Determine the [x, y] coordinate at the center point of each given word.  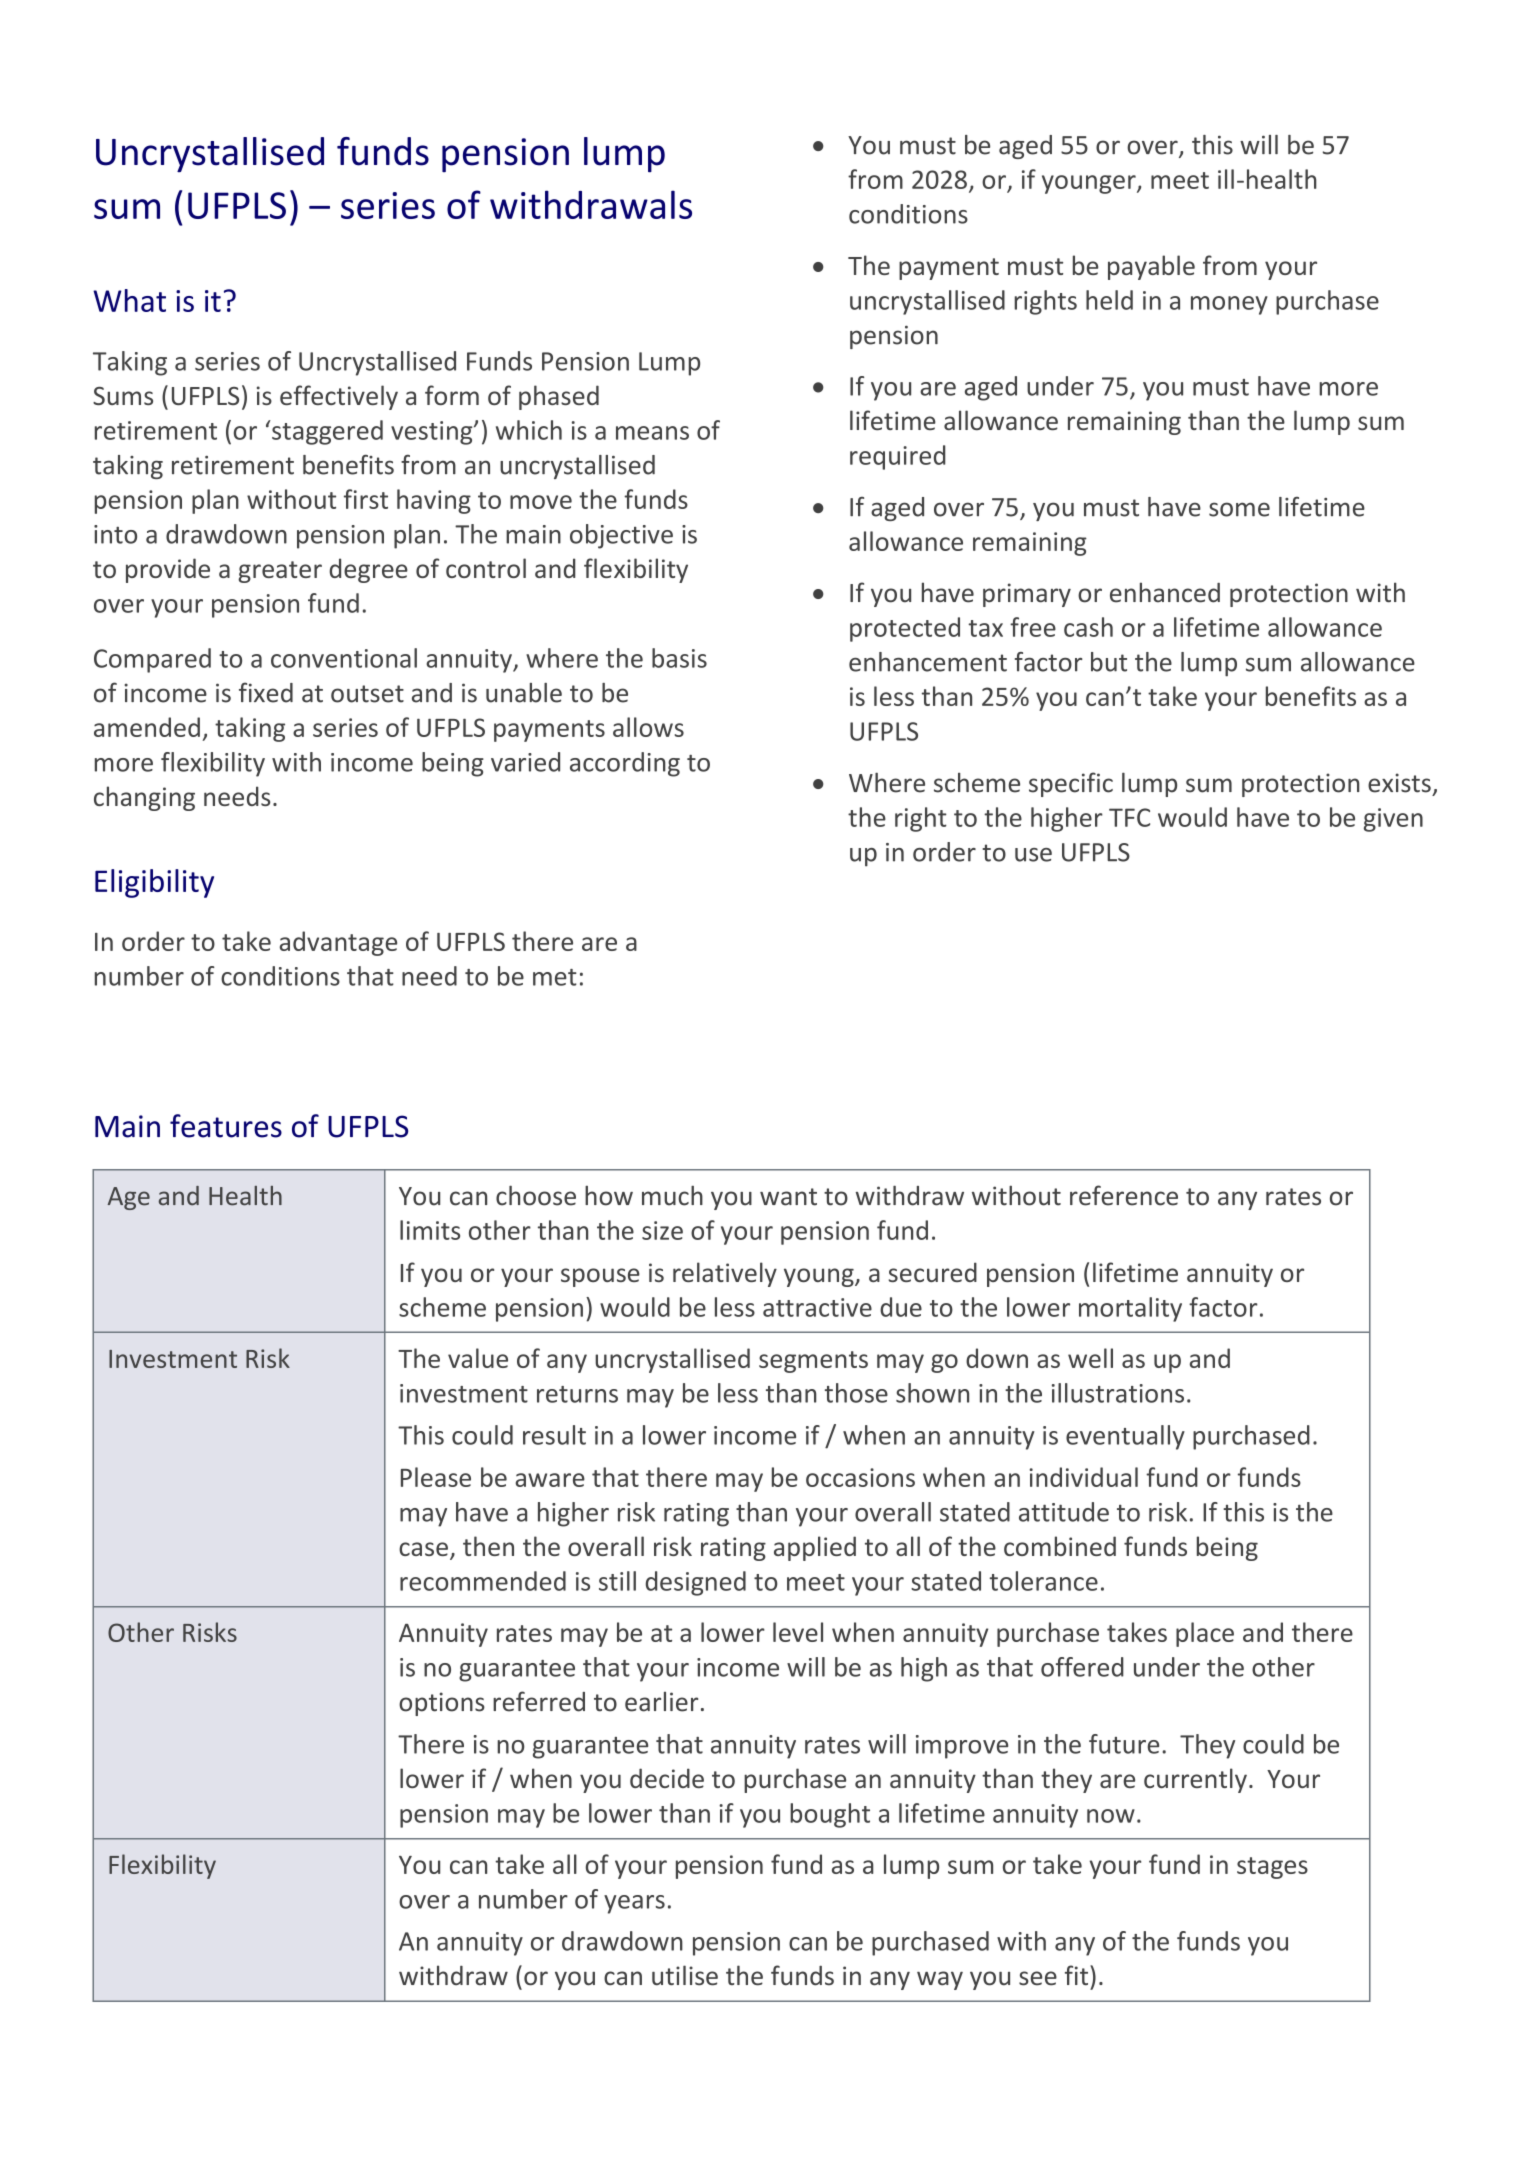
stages [1272, 1868]
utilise [685, 1975]
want [788, 1197]
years [634, 1904]
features [226, 1126]
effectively [339, 397]
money [1229, 305]
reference [1124, 1195]
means [652, 433]
